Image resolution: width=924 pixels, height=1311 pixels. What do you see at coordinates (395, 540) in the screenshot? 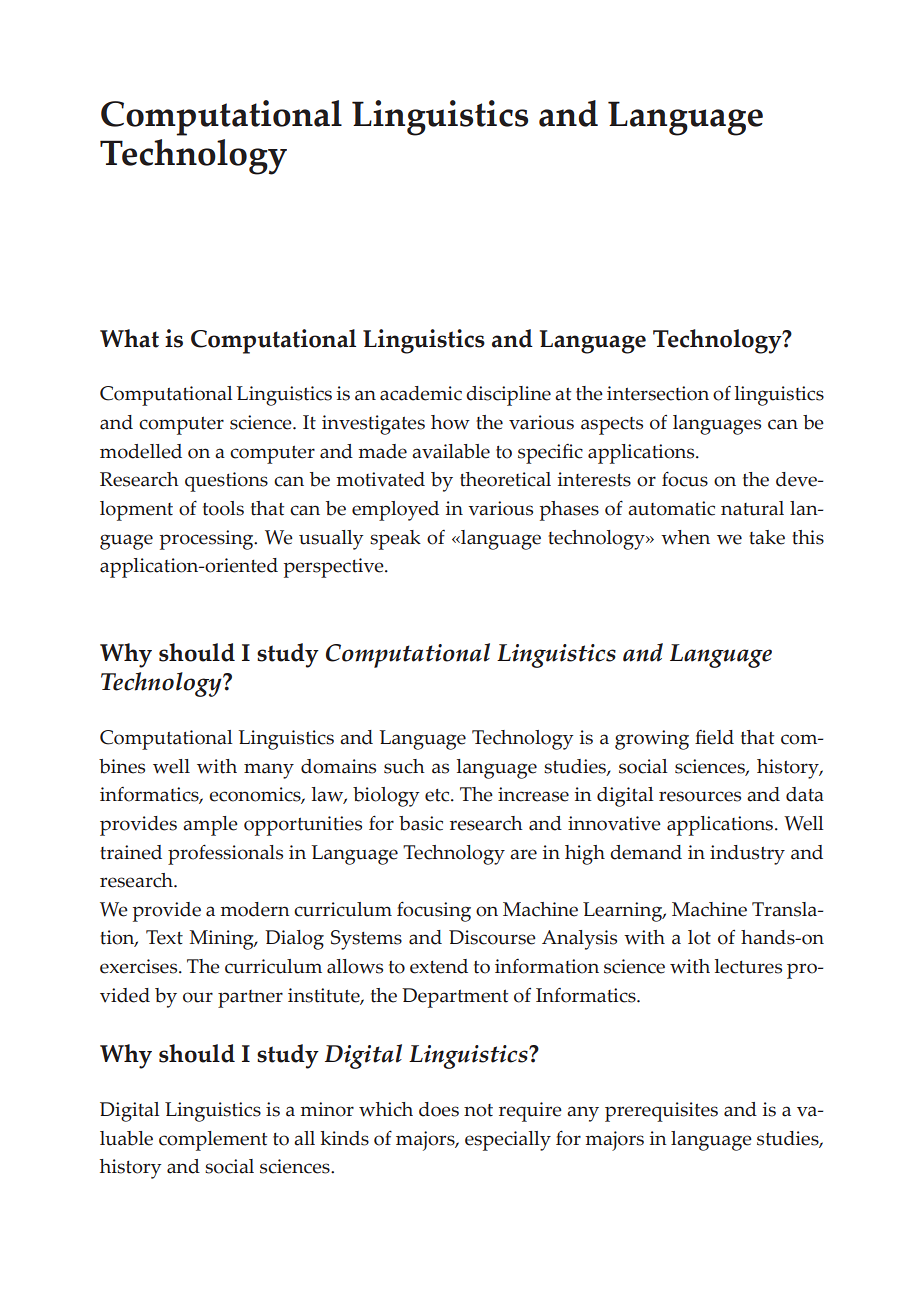
I see `speak` at bounding box center [395, 540].
